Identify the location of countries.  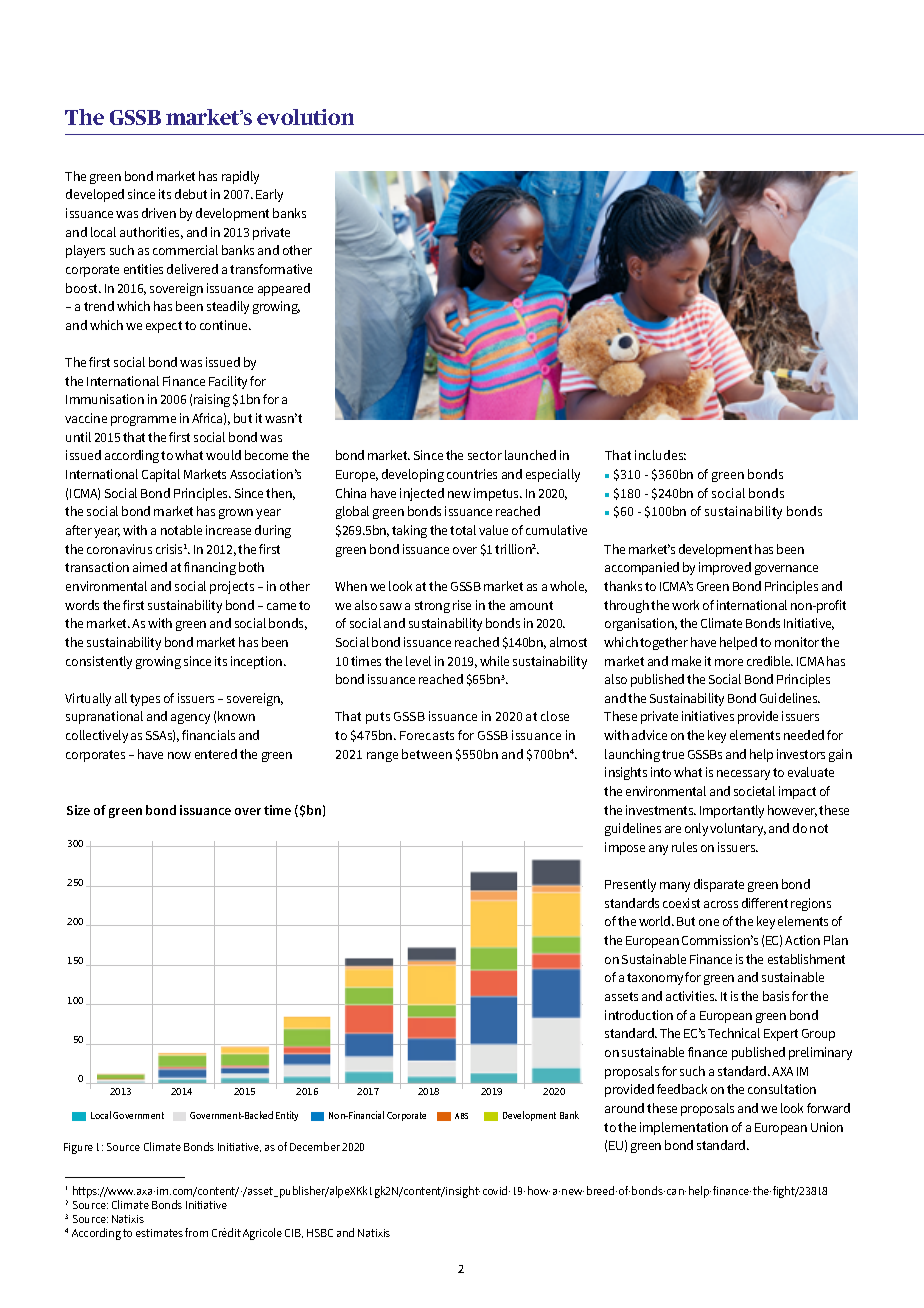
(472, 474).
